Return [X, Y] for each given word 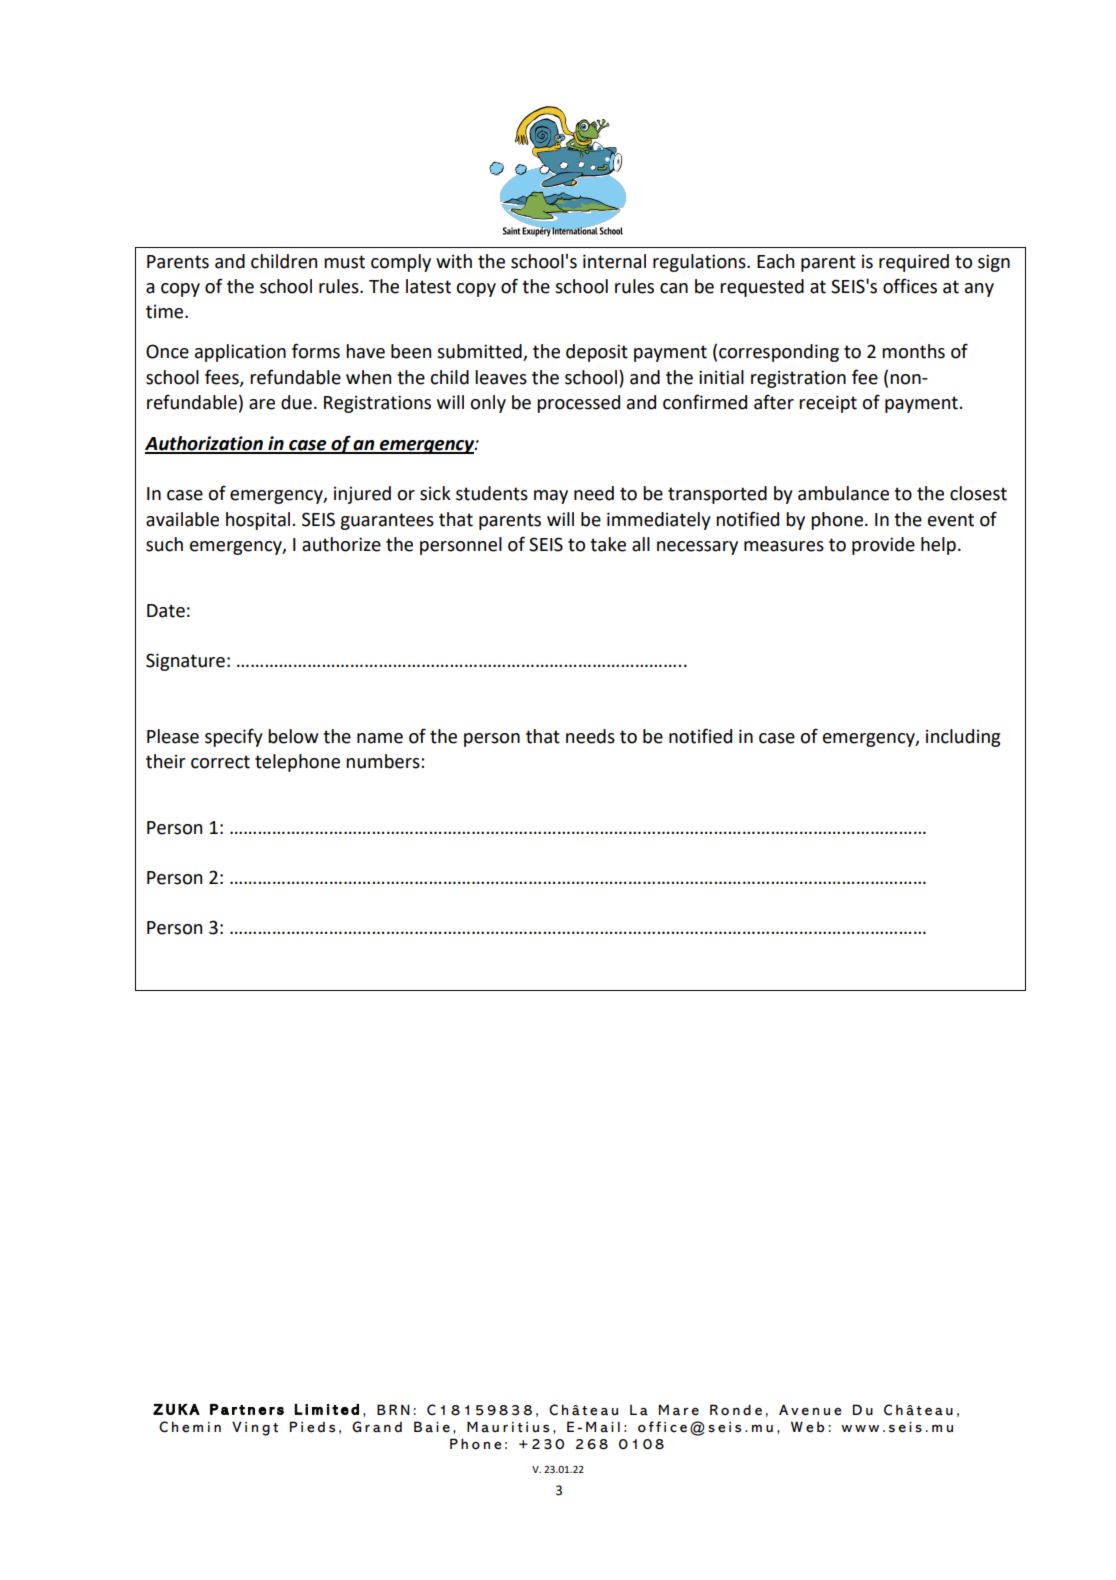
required [914, 263]
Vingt [255, 1428]
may [551, 497]
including [963, 738]
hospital [259, 521]
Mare [679, 1410]
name [380, 738]
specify [234, 737]
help [938, 546]
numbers [384, 761]
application [240, 353]
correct [220, 762]
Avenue [810, 1410]
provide [883, 546]
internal [614, 261]
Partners [247, 1409]
